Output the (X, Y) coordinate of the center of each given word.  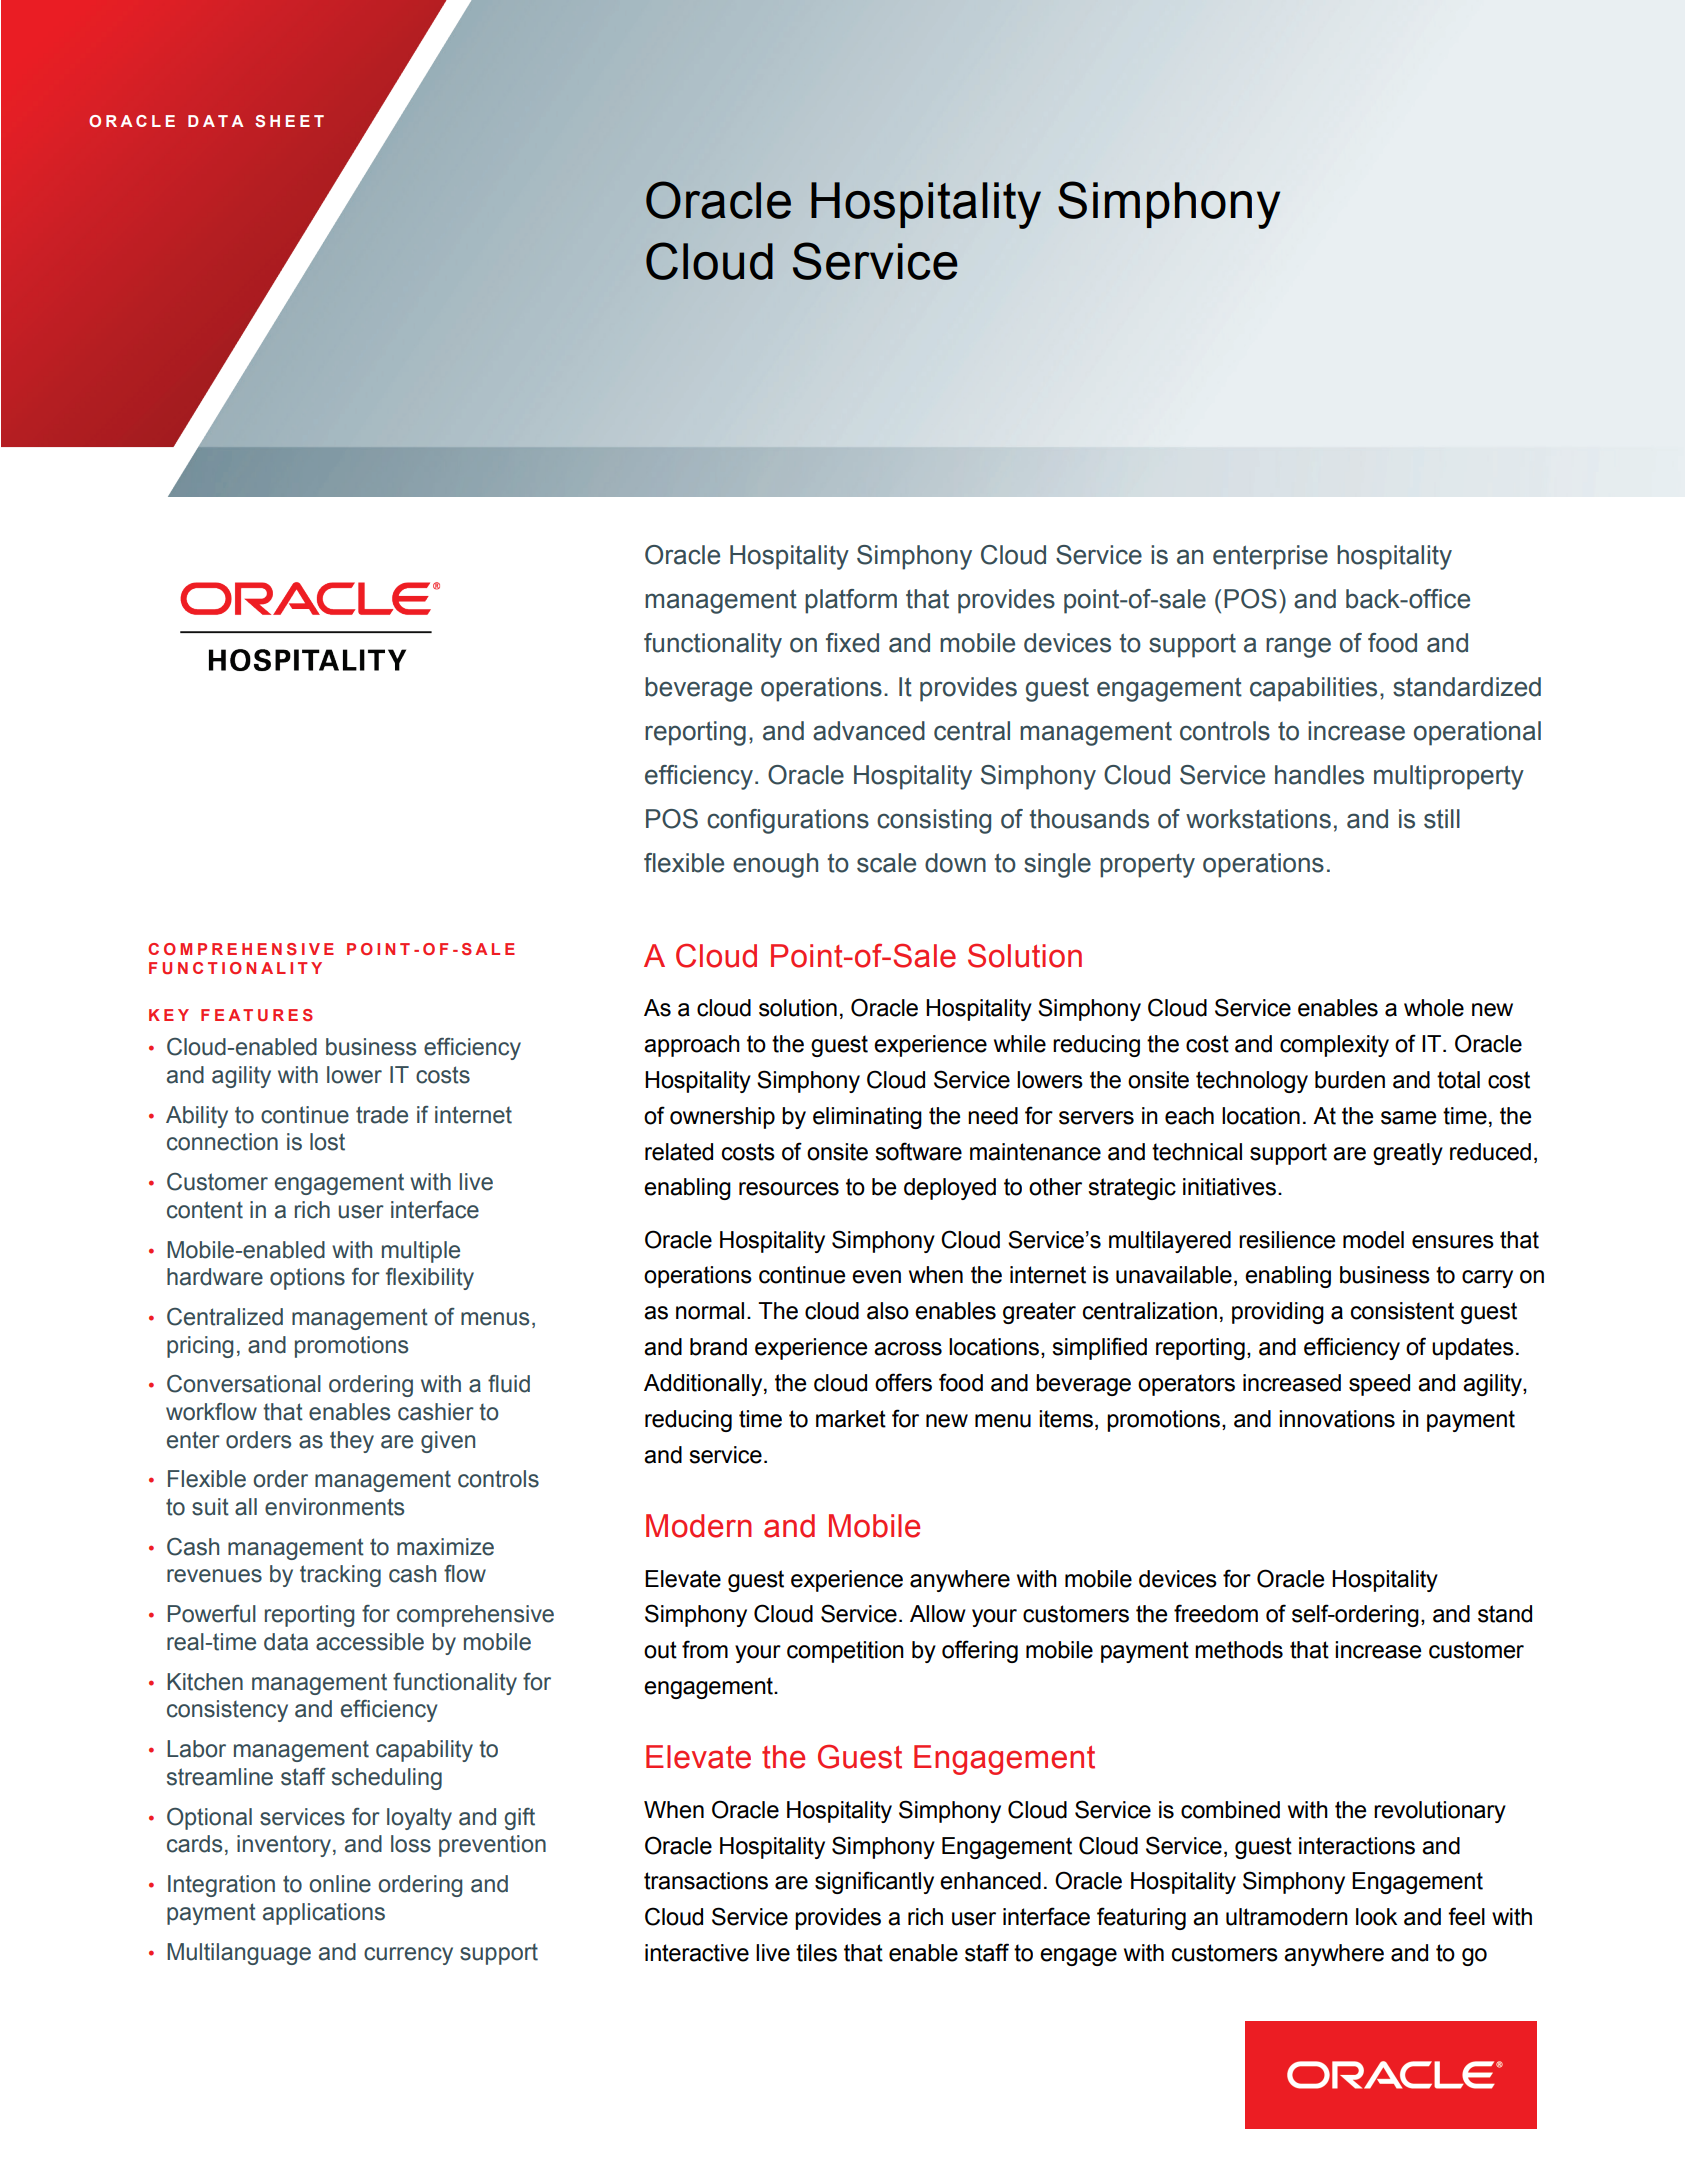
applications (324, 1914)
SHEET (289, 121)
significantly (874, 1882)
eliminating (867, 1118)
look (1376, 1917)
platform (851, 601)
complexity (1334, 1046)
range (1298, 647)
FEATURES (257, 1015)
